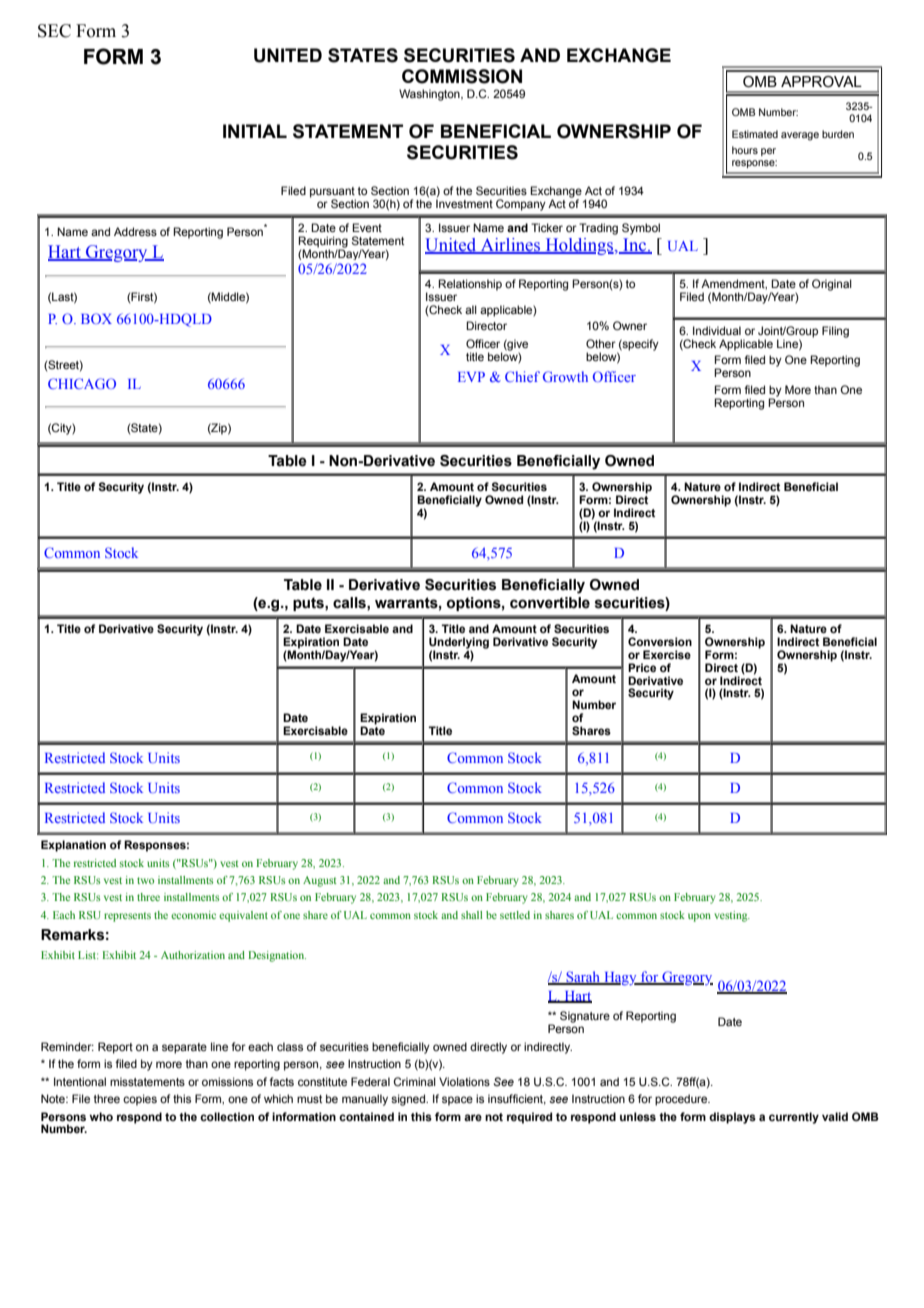 The height and width of the document is (1308, 924). I want to click on CHICAGO, so click(82, 383).
